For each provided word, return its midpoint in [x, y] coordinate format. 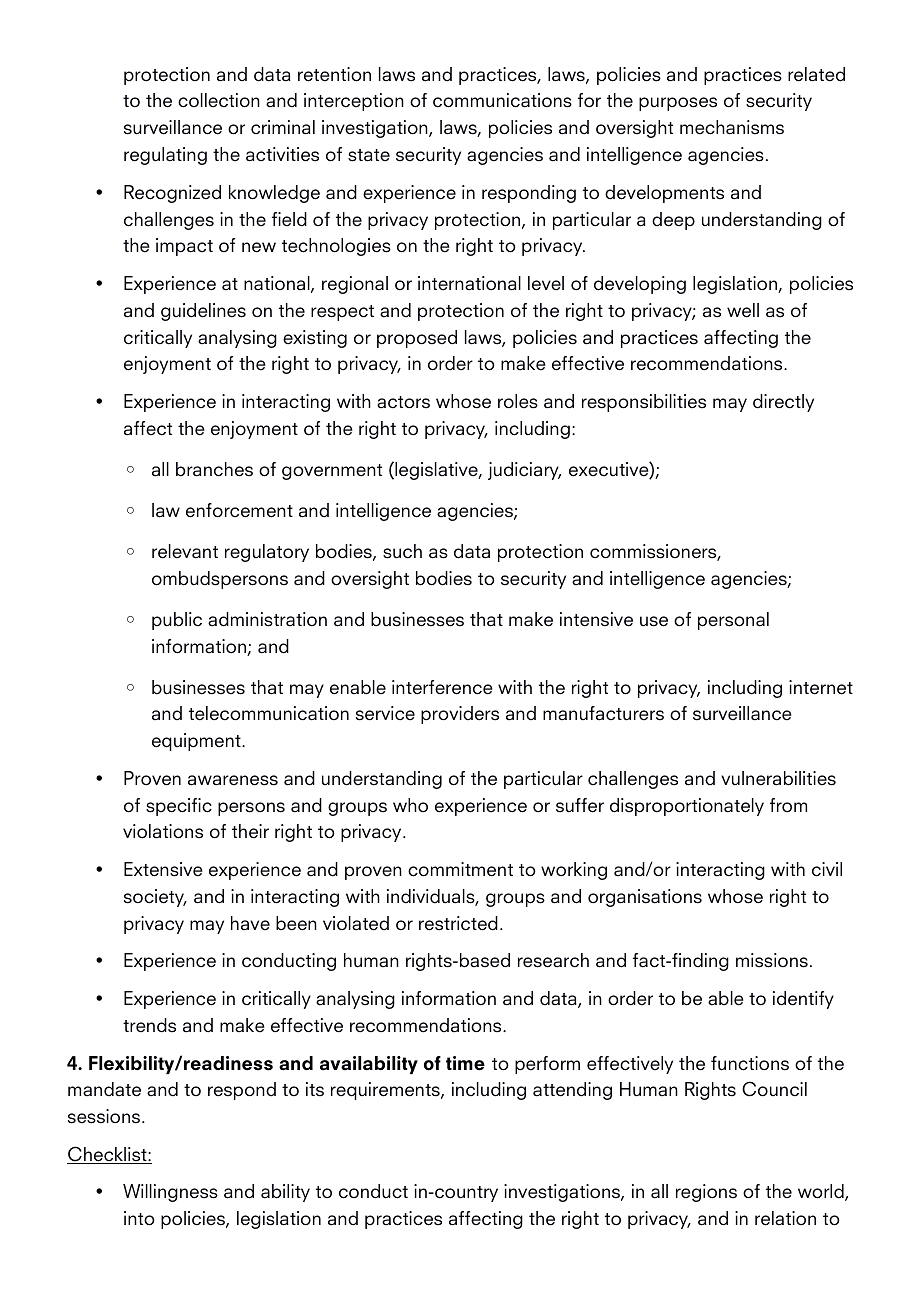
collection [219, 100]
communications [502, 100]
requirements [386, 1091]
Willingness [170, 1193]
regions [706, 1193]
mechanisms [732, 127]
